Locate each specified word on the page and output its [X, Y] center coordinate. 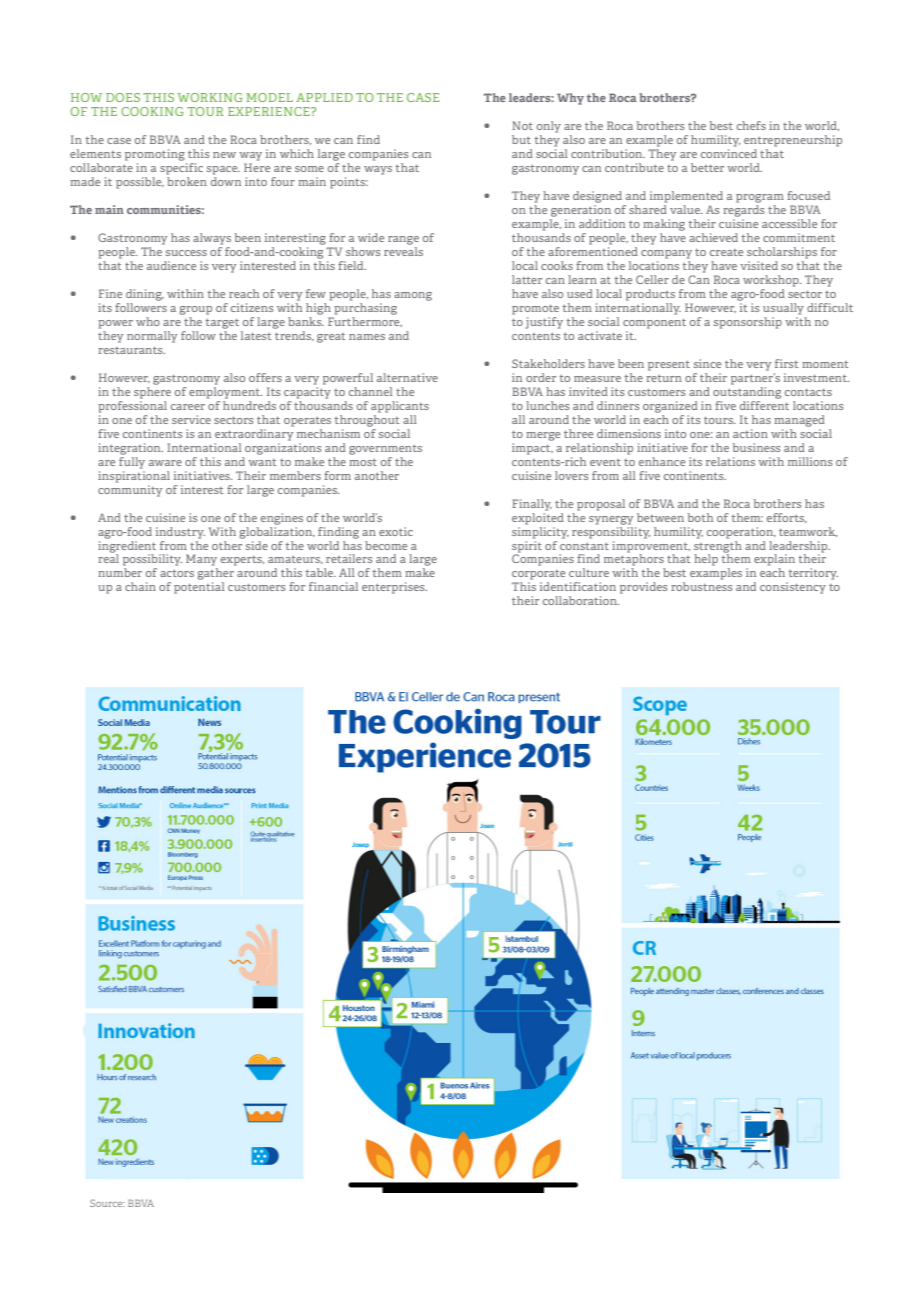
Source [107, 1203]
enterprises [394, 588]
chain [140, 586]
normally [152, 337]
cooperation [741, 533]
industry [180, 533]
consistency [793, 588]
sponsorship [748, 323]
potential [199, 588]
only [549, 127]
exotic [396, 531]
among [413, 296]
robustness [701, 586]
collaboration [581, 600]
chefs [751, 125]
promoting [155, 155]
